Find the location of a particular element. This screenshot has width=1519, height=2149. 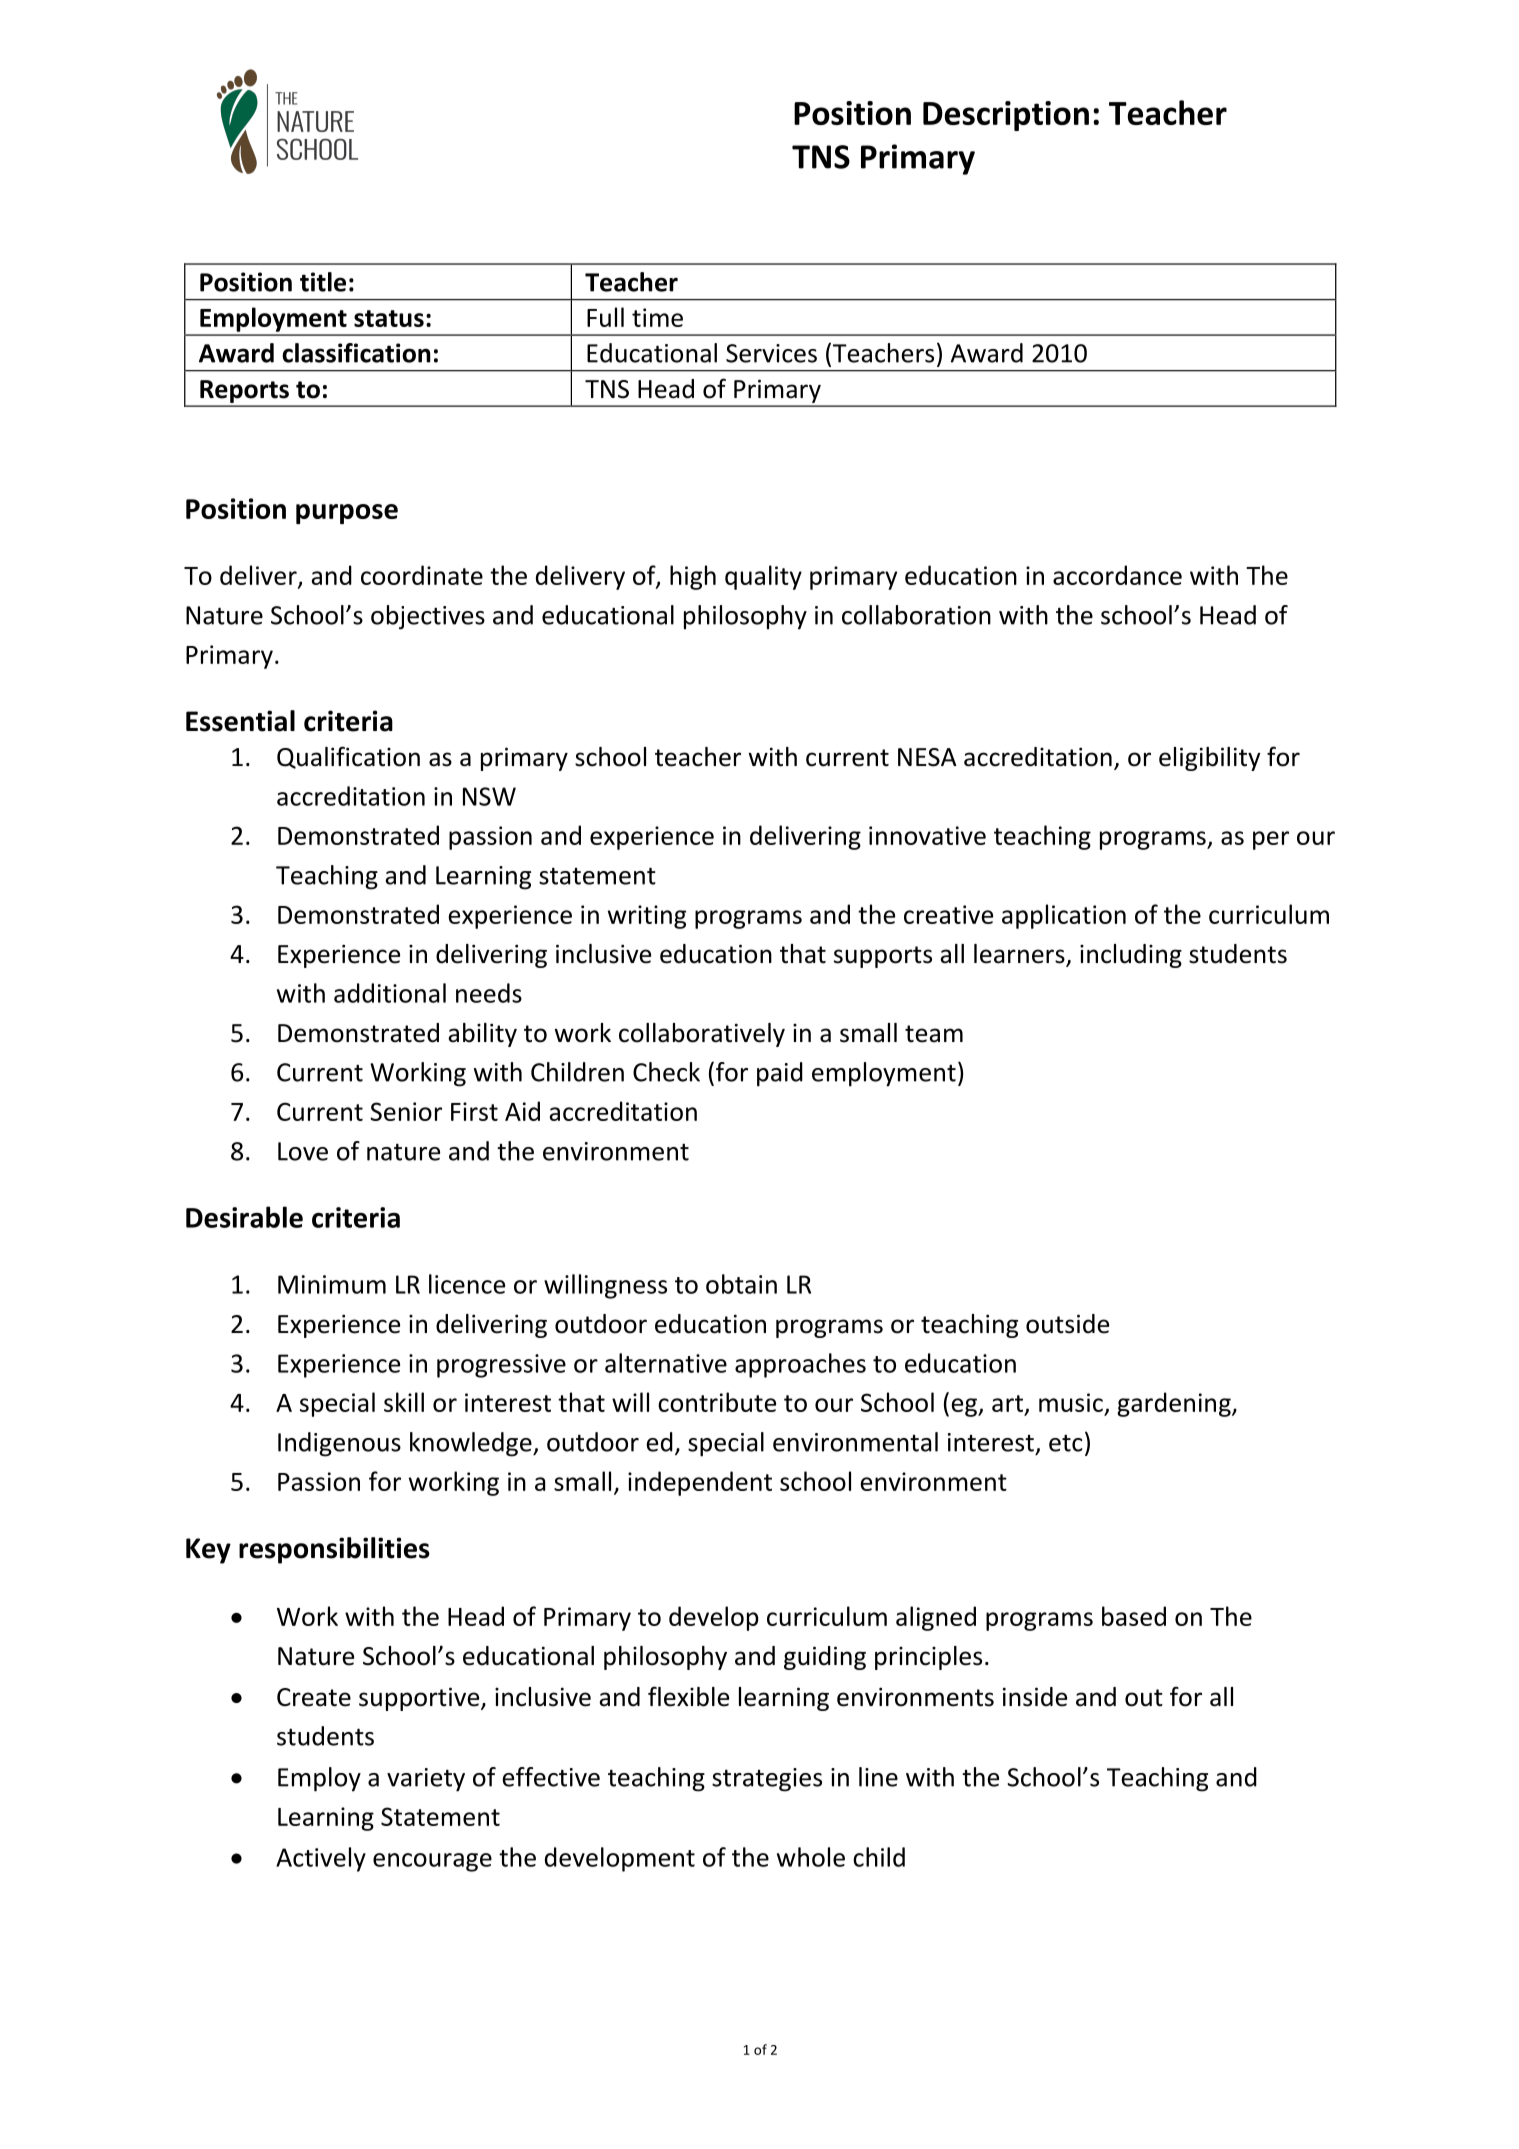

Actively is located at coordinates (321, 1859).
